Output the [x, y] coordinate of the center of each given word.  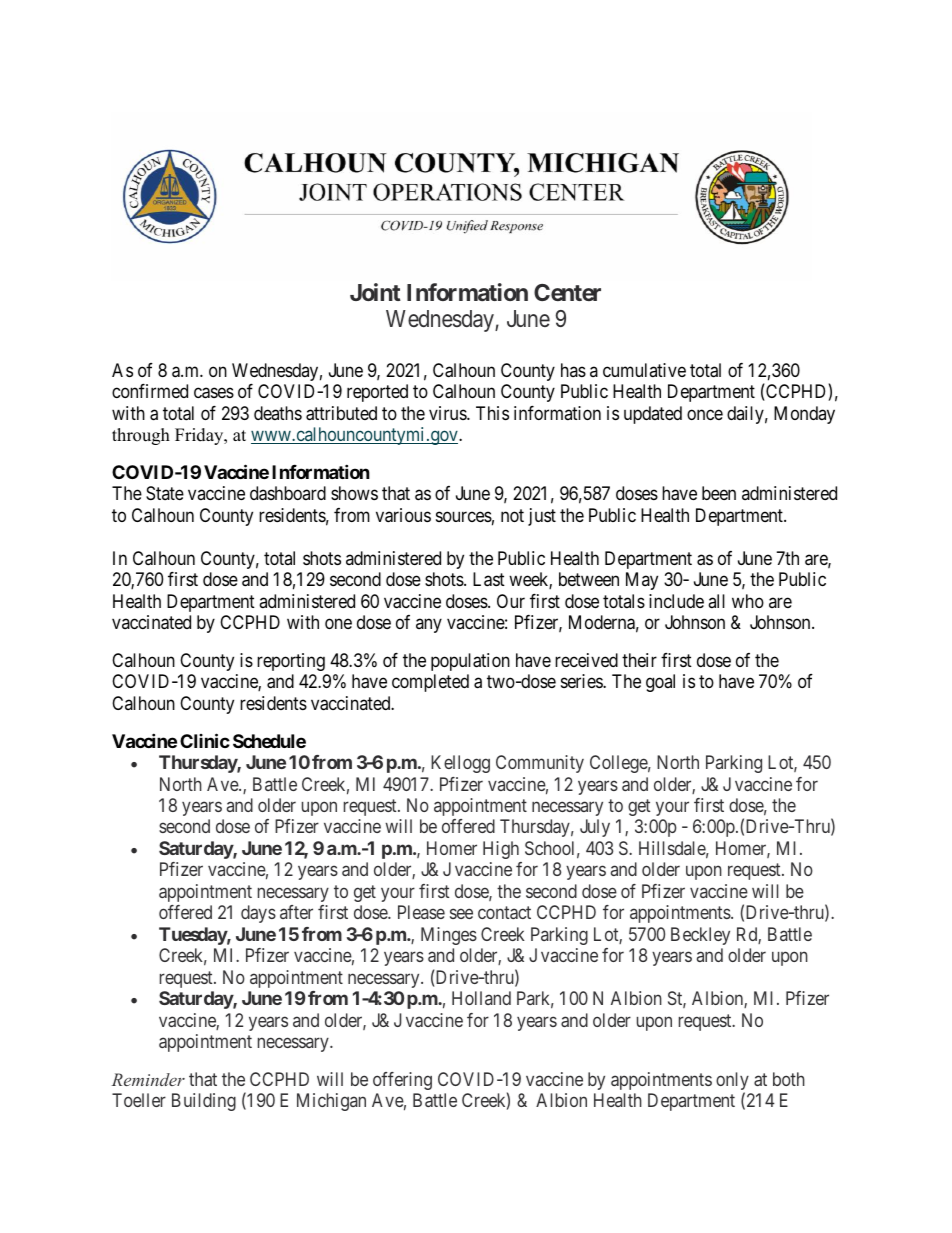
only [732, 1082]
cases [214, 393]
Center [567, 292]
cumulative [644, 370]
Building [204, 1102]
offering [402, 1081]
